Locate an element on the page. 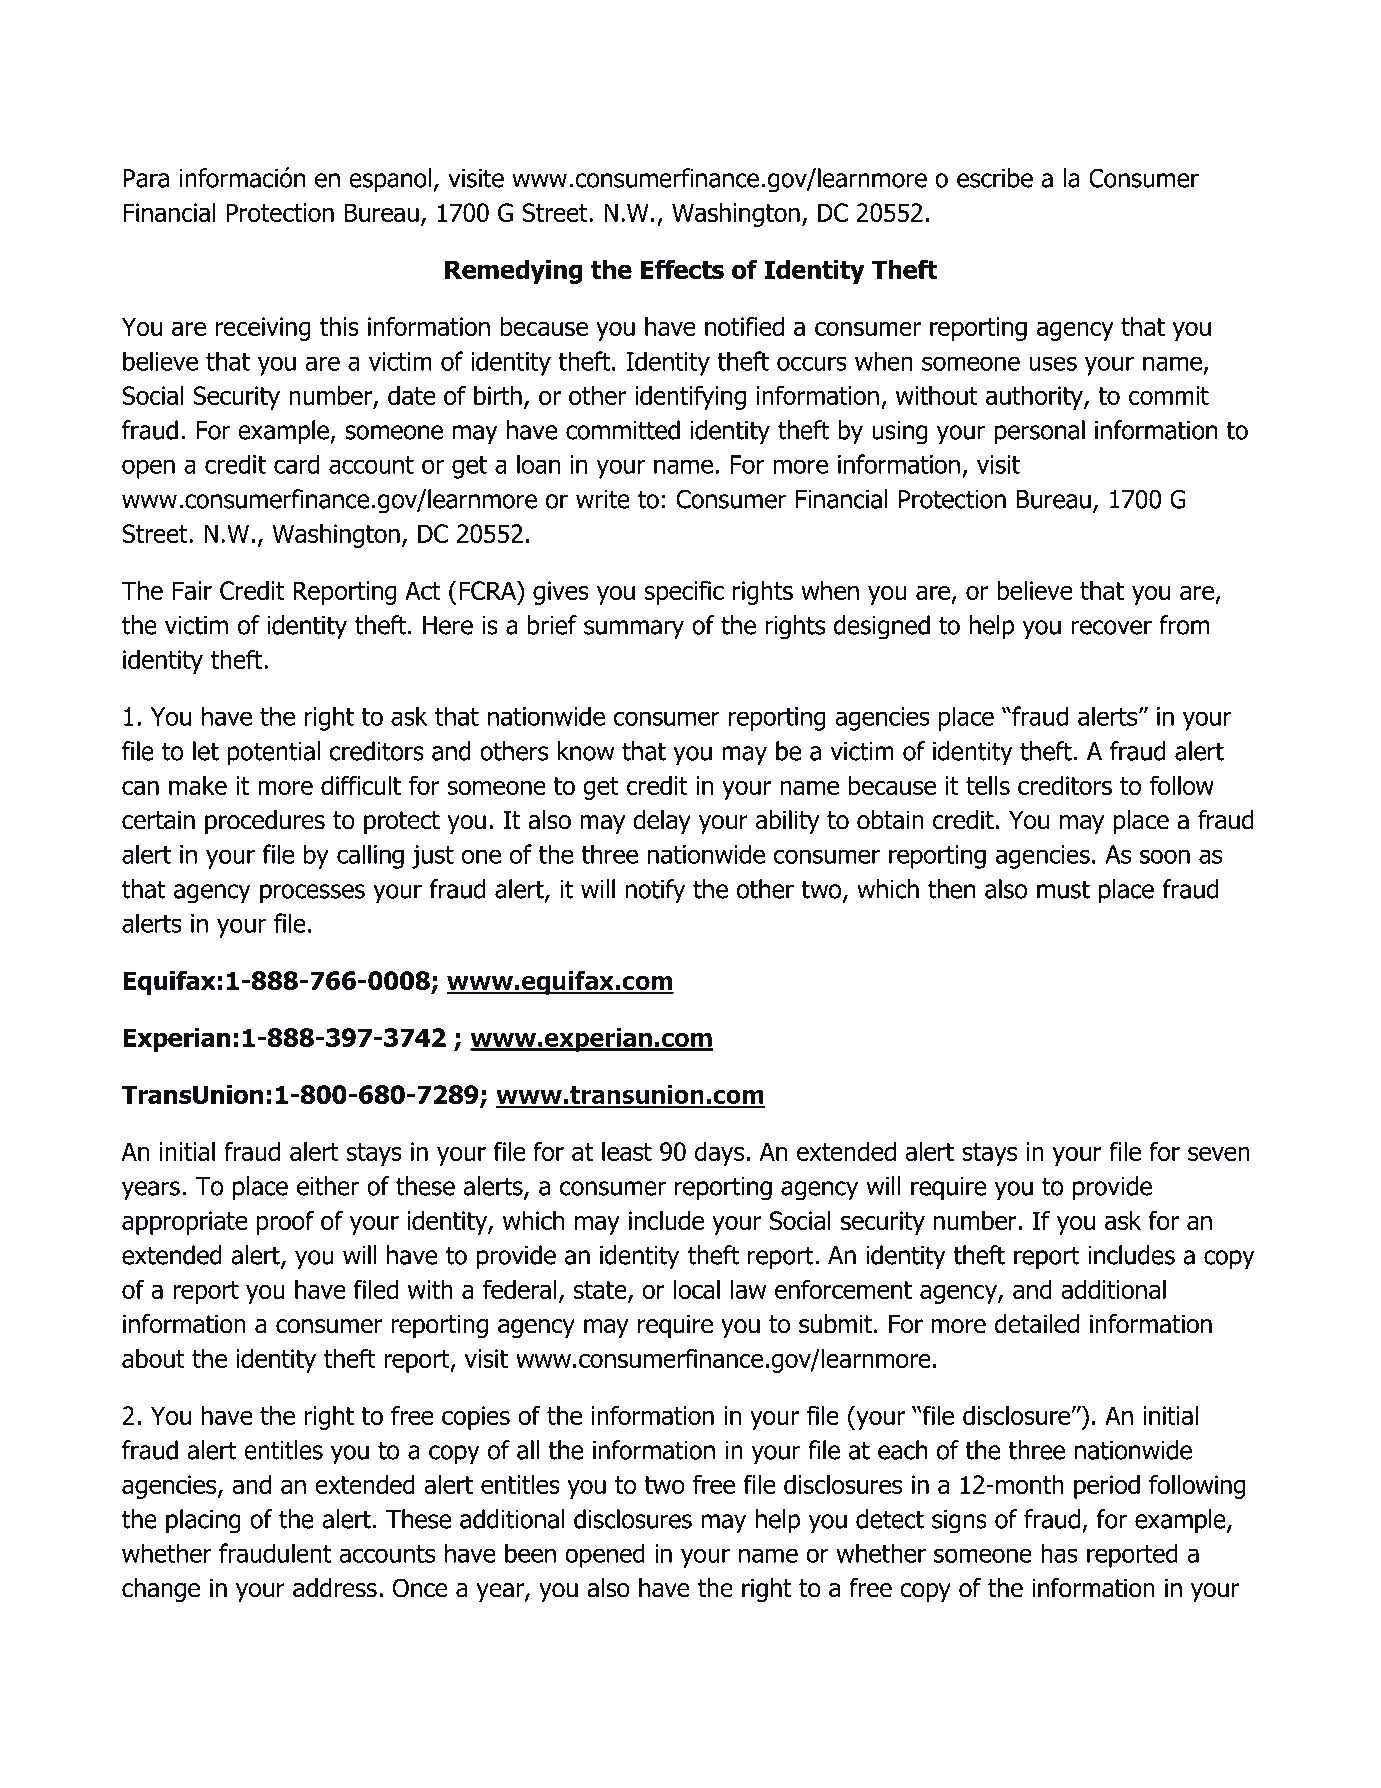  days is located at coordinates (719, 1154).
